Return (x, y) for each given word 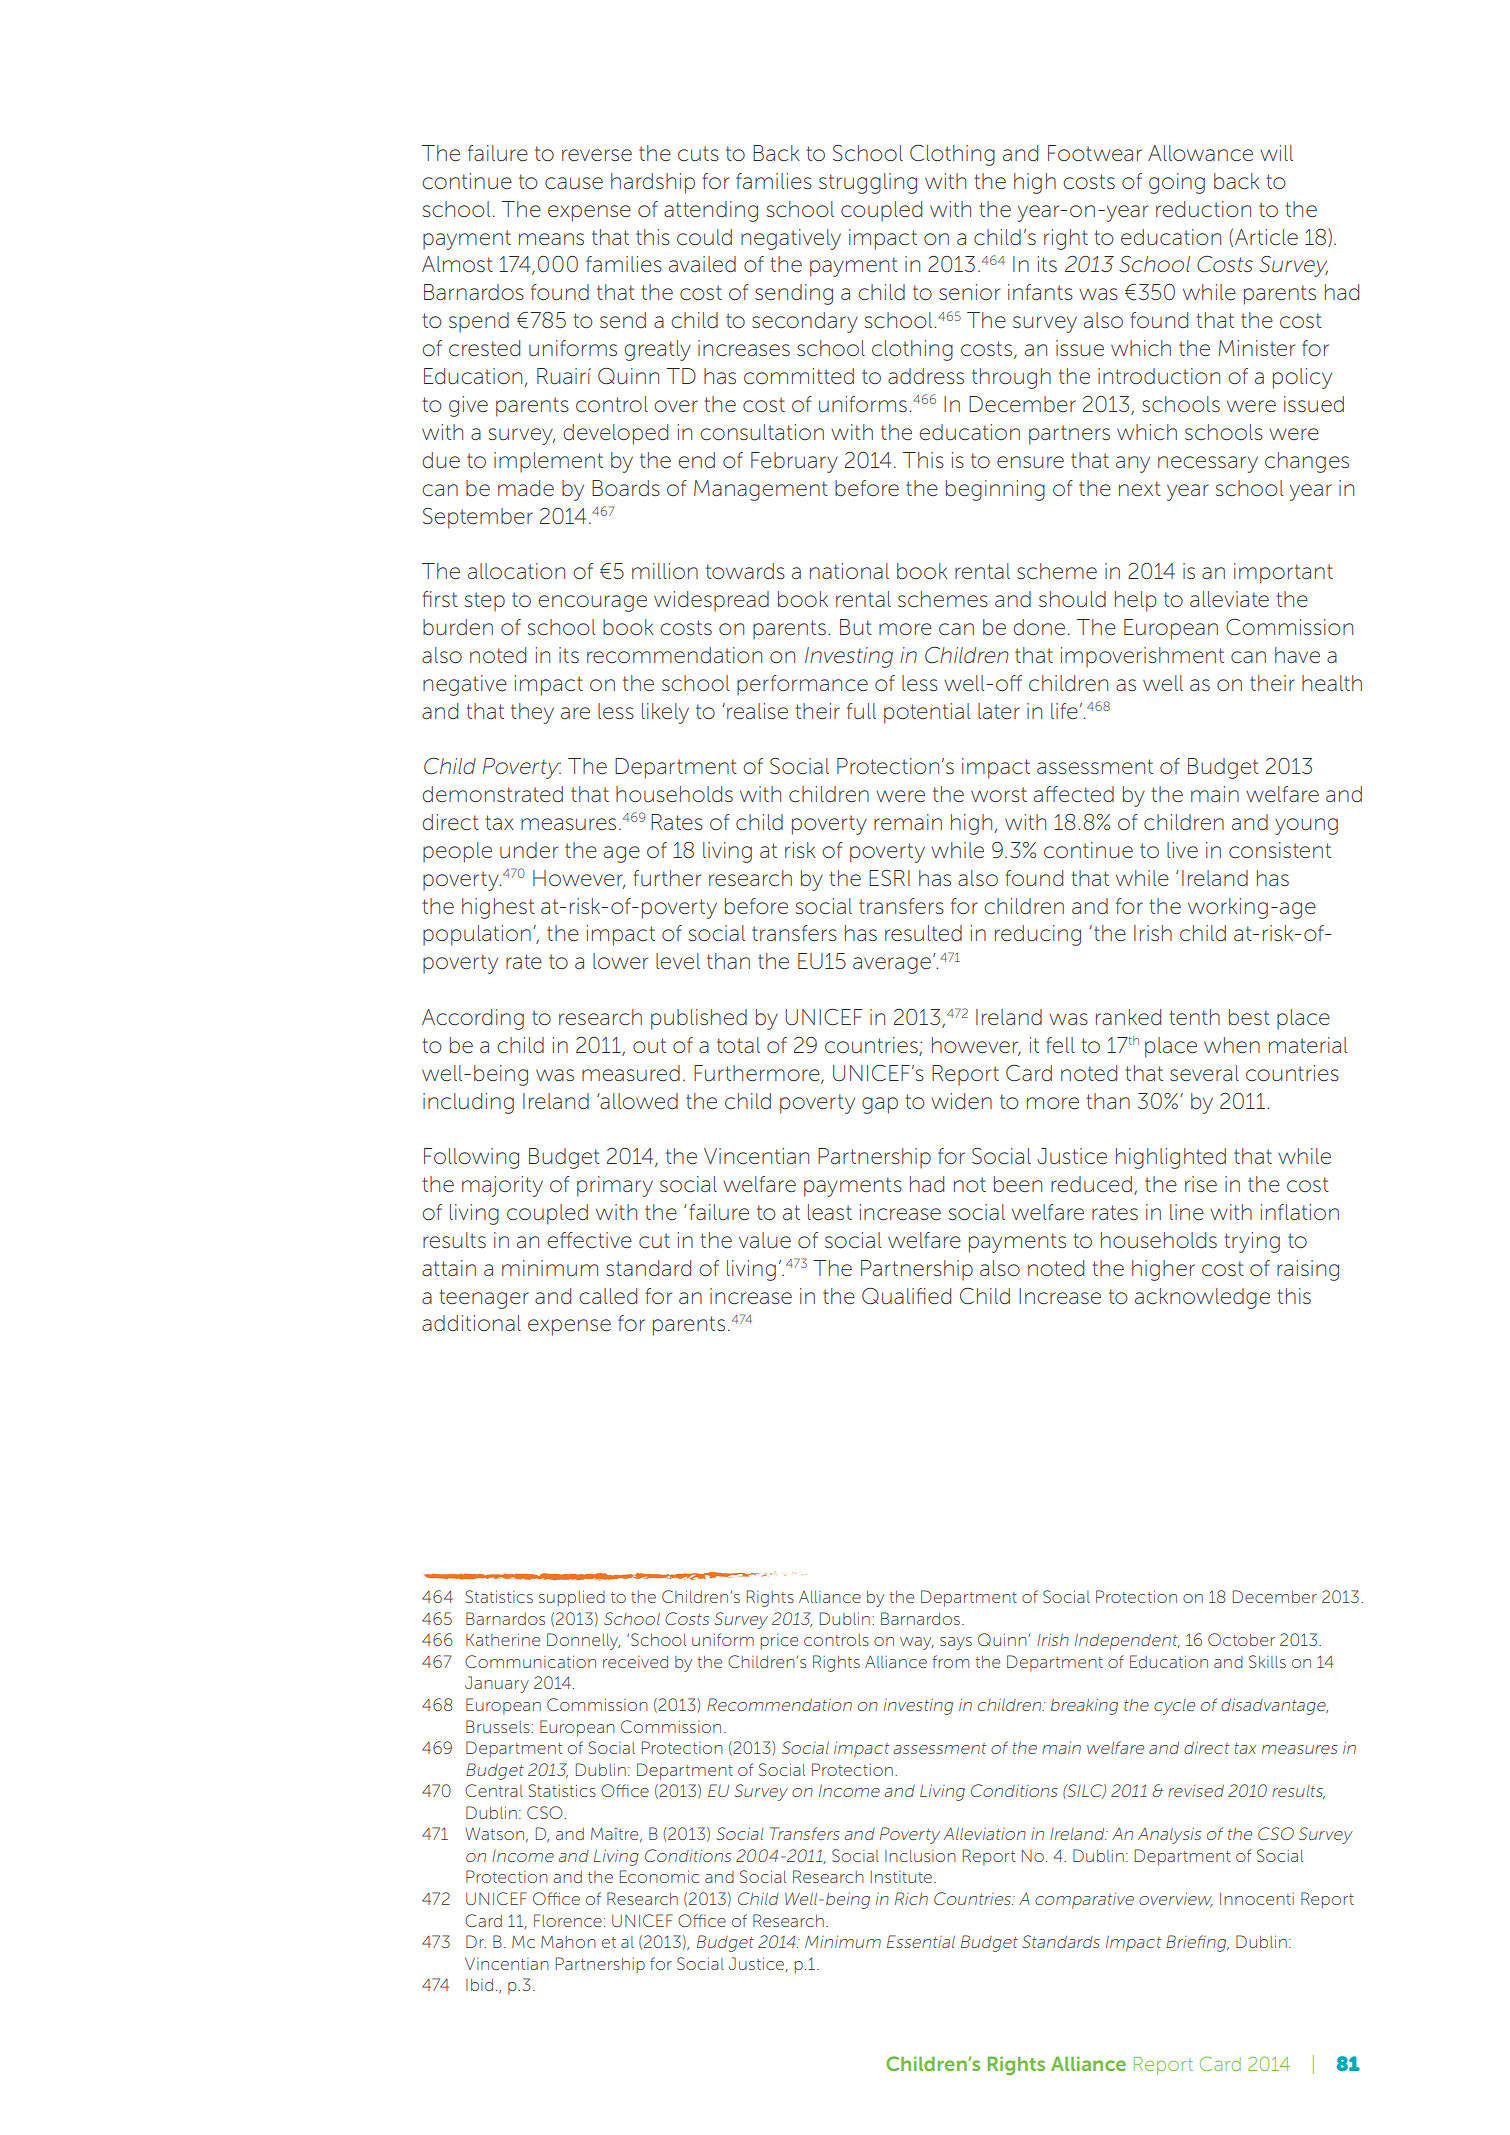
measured (631, 1073)
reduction (1203, 209)
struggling (868, 183)
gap (880, 1105)
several (1204, 1073)
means (551, 239)
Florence (568, 1920)
